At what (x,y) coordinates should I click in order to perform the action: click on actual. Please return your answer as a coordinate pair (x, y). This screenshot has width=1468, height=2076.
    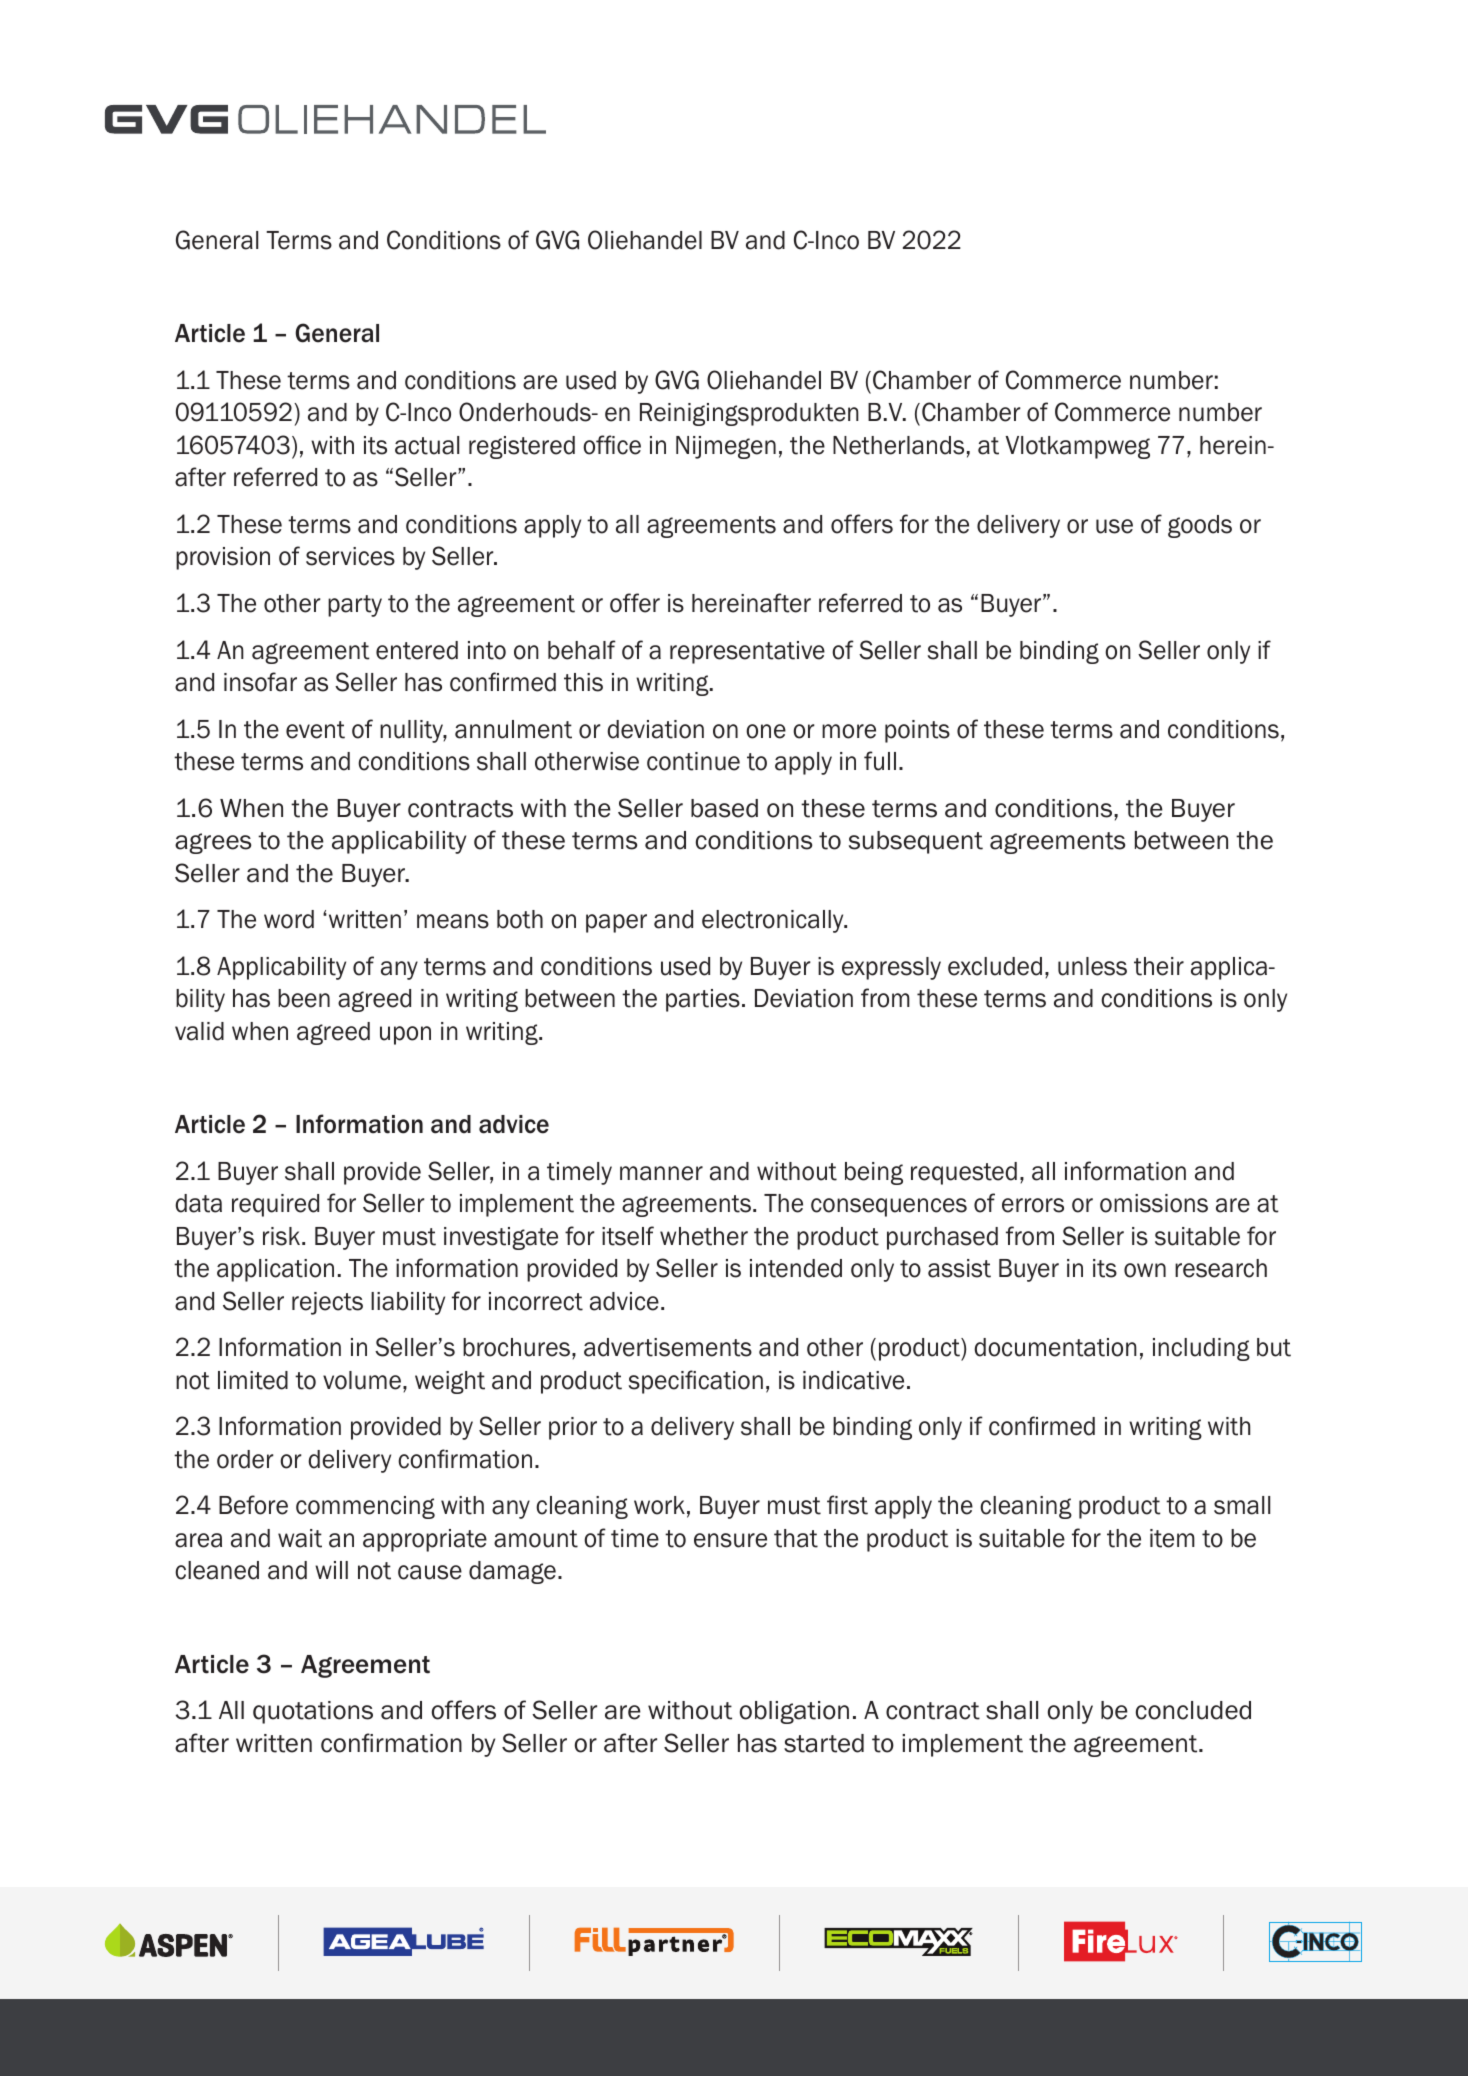
    Looking at the image, I should click on (427, 445).
